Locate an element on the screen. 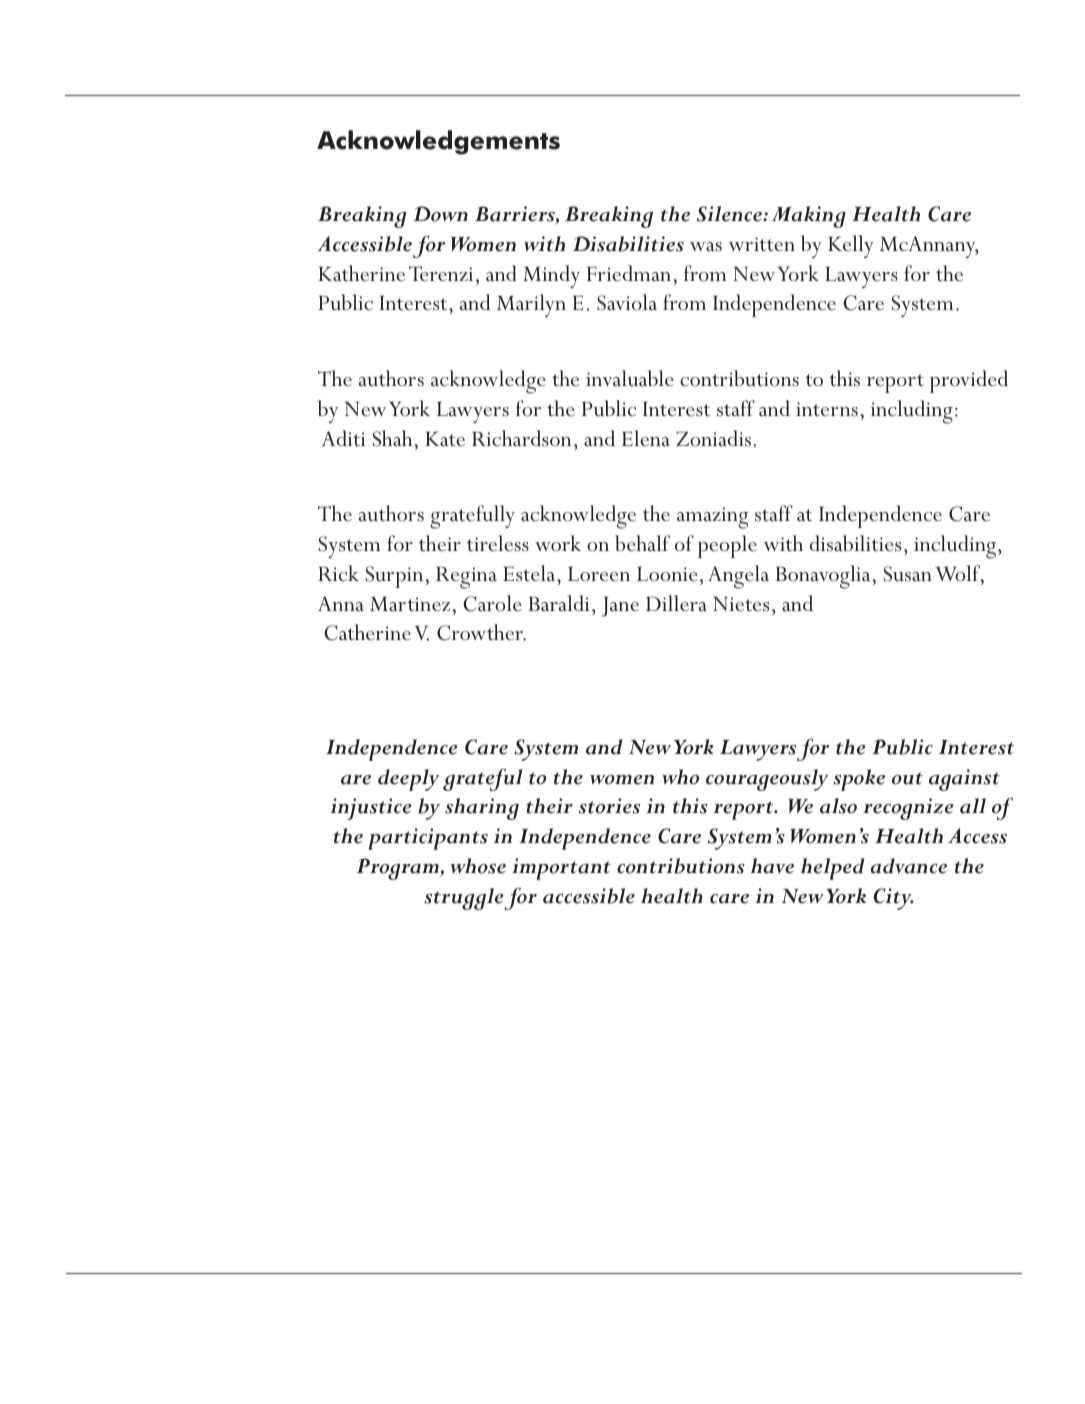 This screenshot has height=1404, width=1085. Down is located at coordinates (440, 214).
